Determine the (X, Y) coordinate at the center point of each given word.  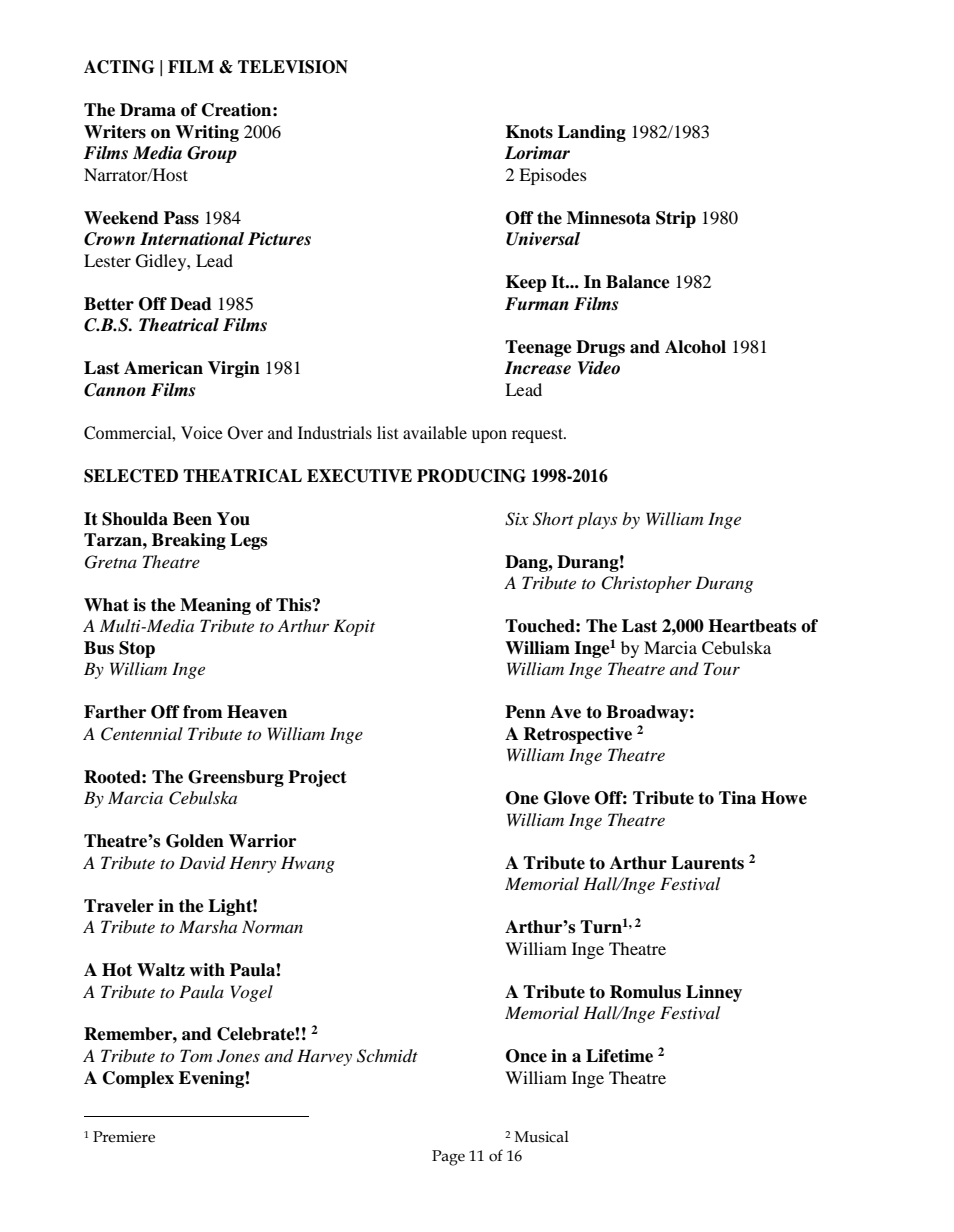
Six (517, 519)
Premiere (124, 1137)
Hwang (308, 864)
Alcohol (695, 347)
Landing (592, 133)
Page (448, 1158)
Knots (529, 132)
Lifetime (619, 1056)
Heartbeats (752, 626)
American (163, 368)
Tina (737, 798)
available (435, 432)
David (202, 862)
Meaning (215, 606)
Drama (148, 110)
